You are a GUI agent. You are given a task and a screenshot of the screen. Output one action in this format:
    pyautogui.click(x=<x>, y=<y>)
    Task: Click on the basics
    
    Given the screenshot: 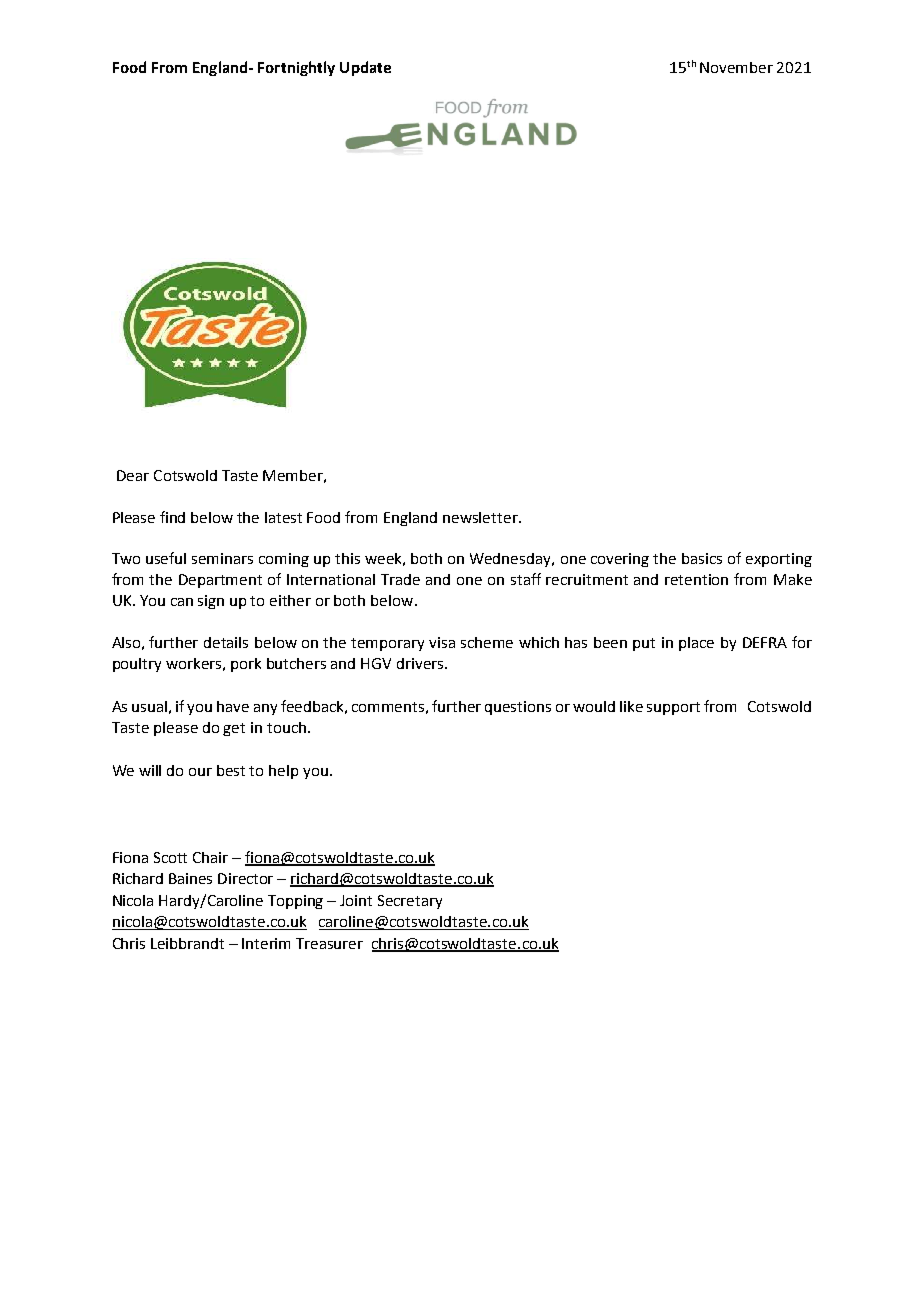 What is the action you would take?
    pyautogui.click(x=702, y=558)
